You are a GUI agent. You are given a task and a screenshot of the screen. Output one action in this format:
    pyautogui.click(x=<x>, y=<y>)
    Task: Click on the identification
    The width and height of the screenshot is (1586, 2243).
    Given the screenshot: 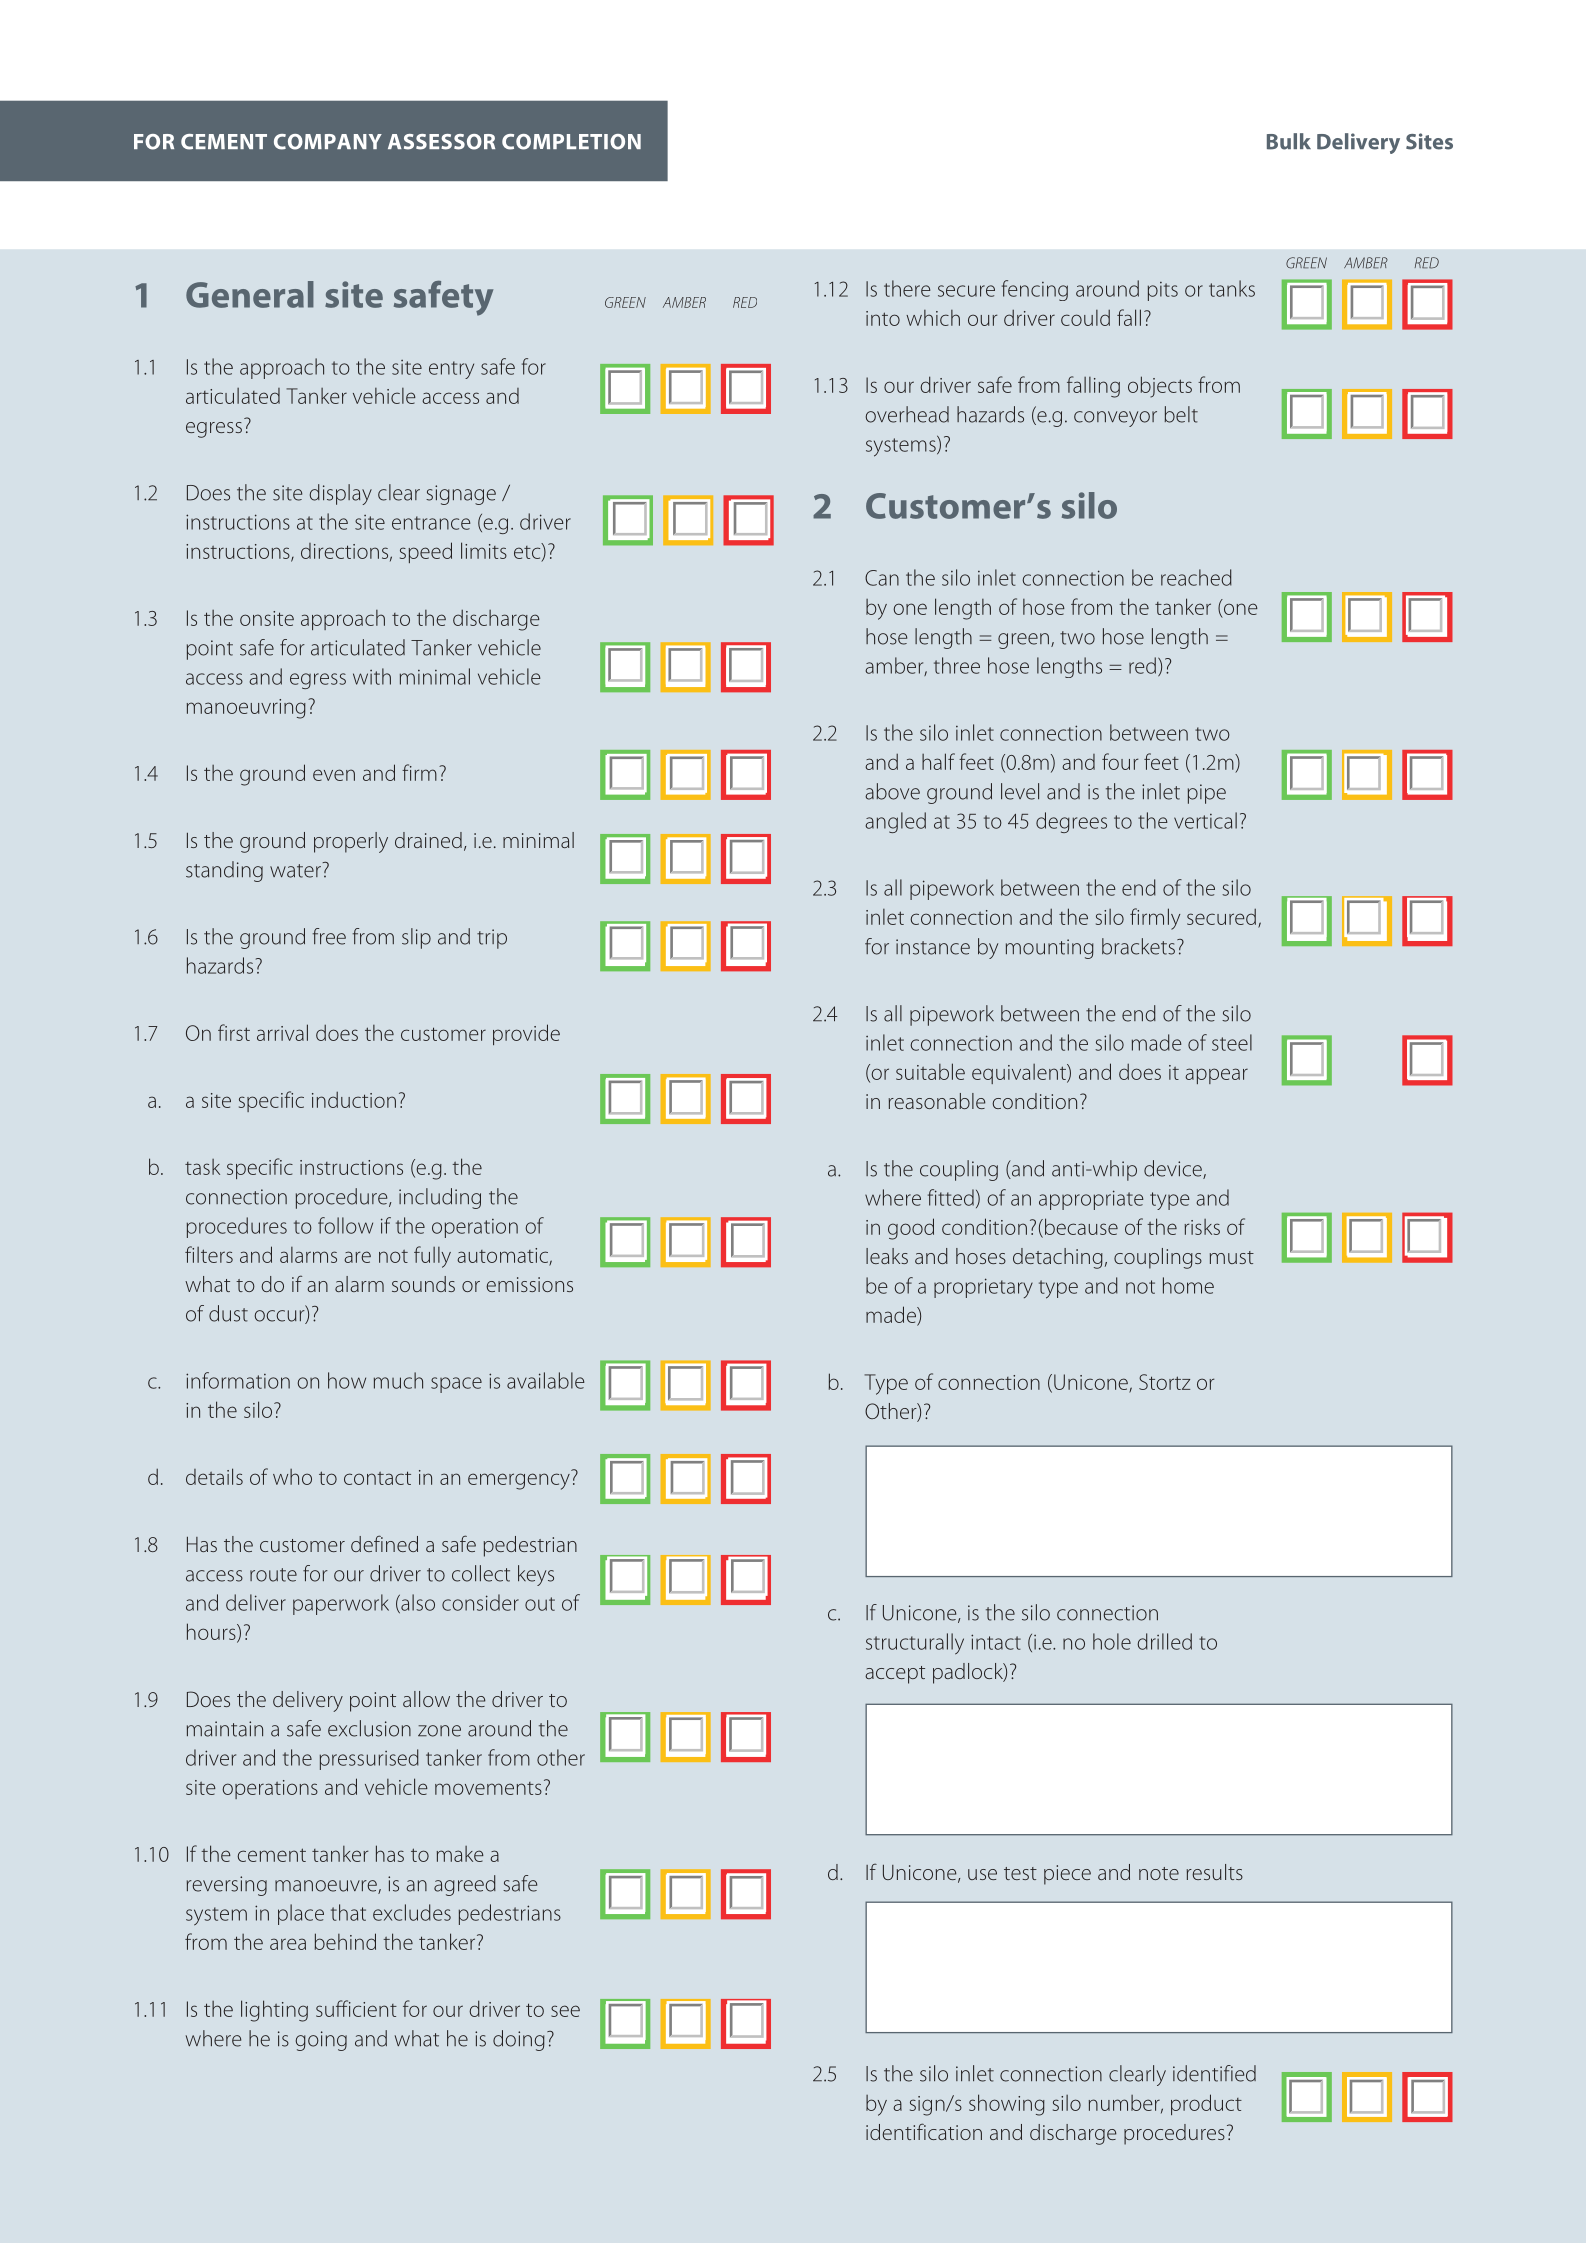 What is the action you would take?
    pyautogui.click(x=924, y=2131)
